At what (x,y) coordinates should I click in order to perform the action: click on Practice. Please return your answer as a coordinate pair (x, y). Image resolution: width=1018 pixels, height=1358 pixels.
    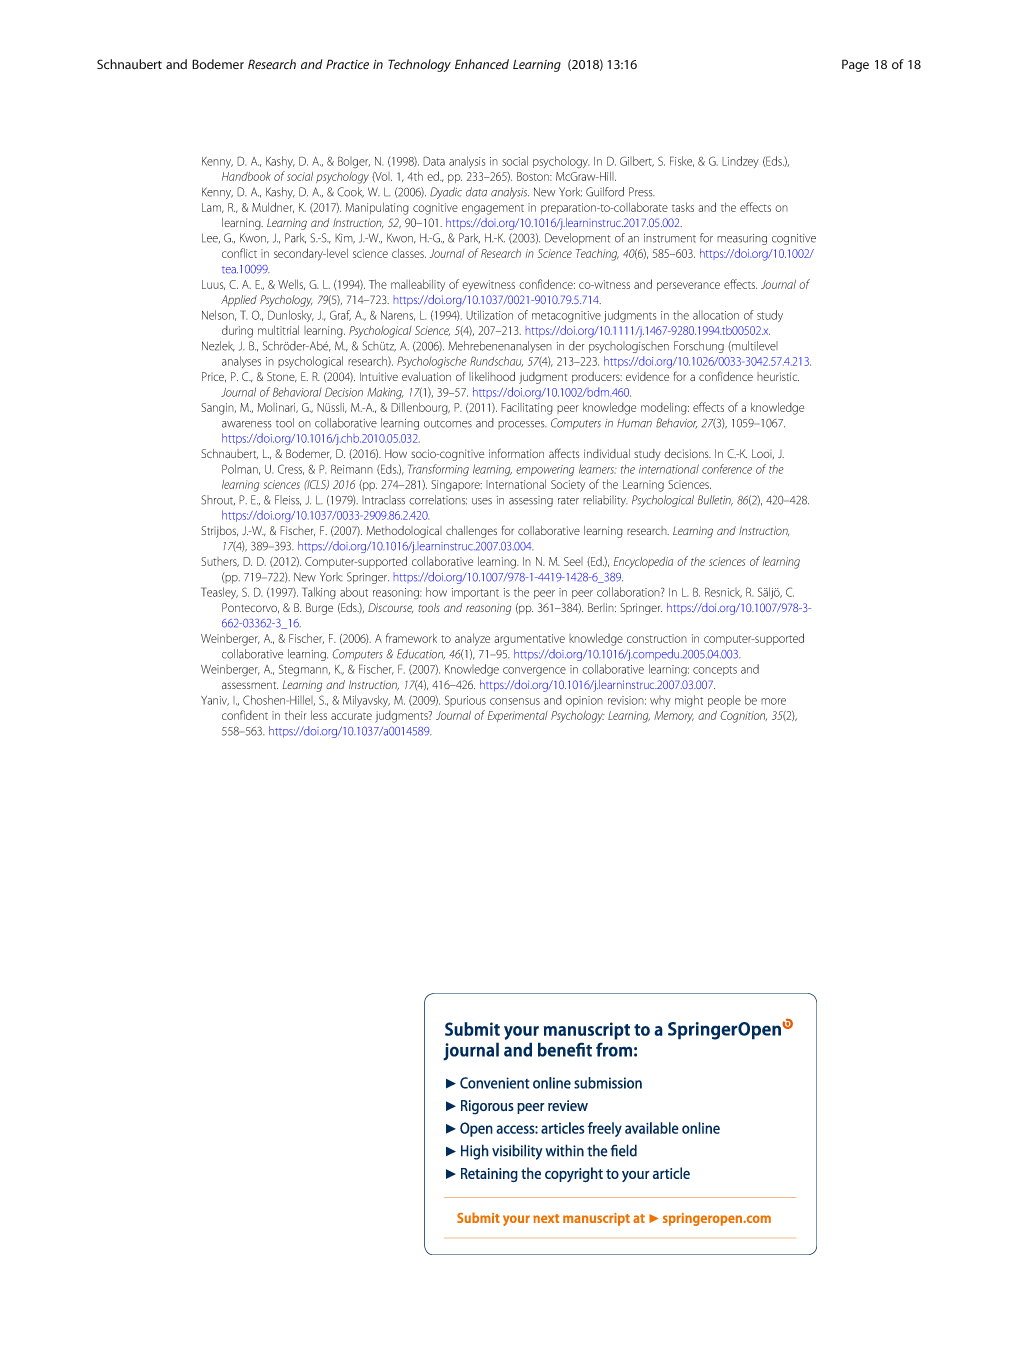
    Looking at the image, I should click on (347, 64).
